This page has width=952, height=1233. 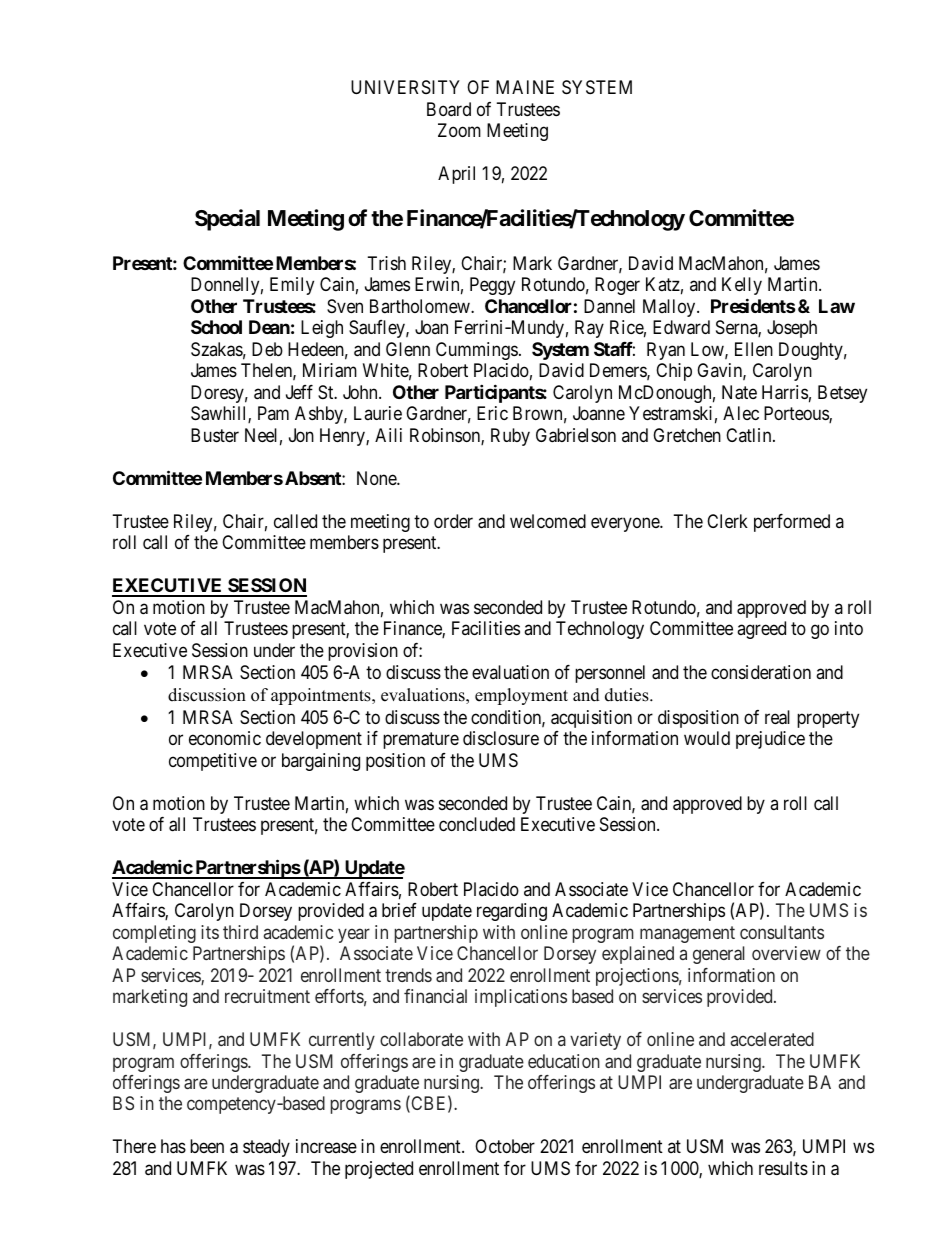 I want to click on been, so click(x=207, y=1146).
